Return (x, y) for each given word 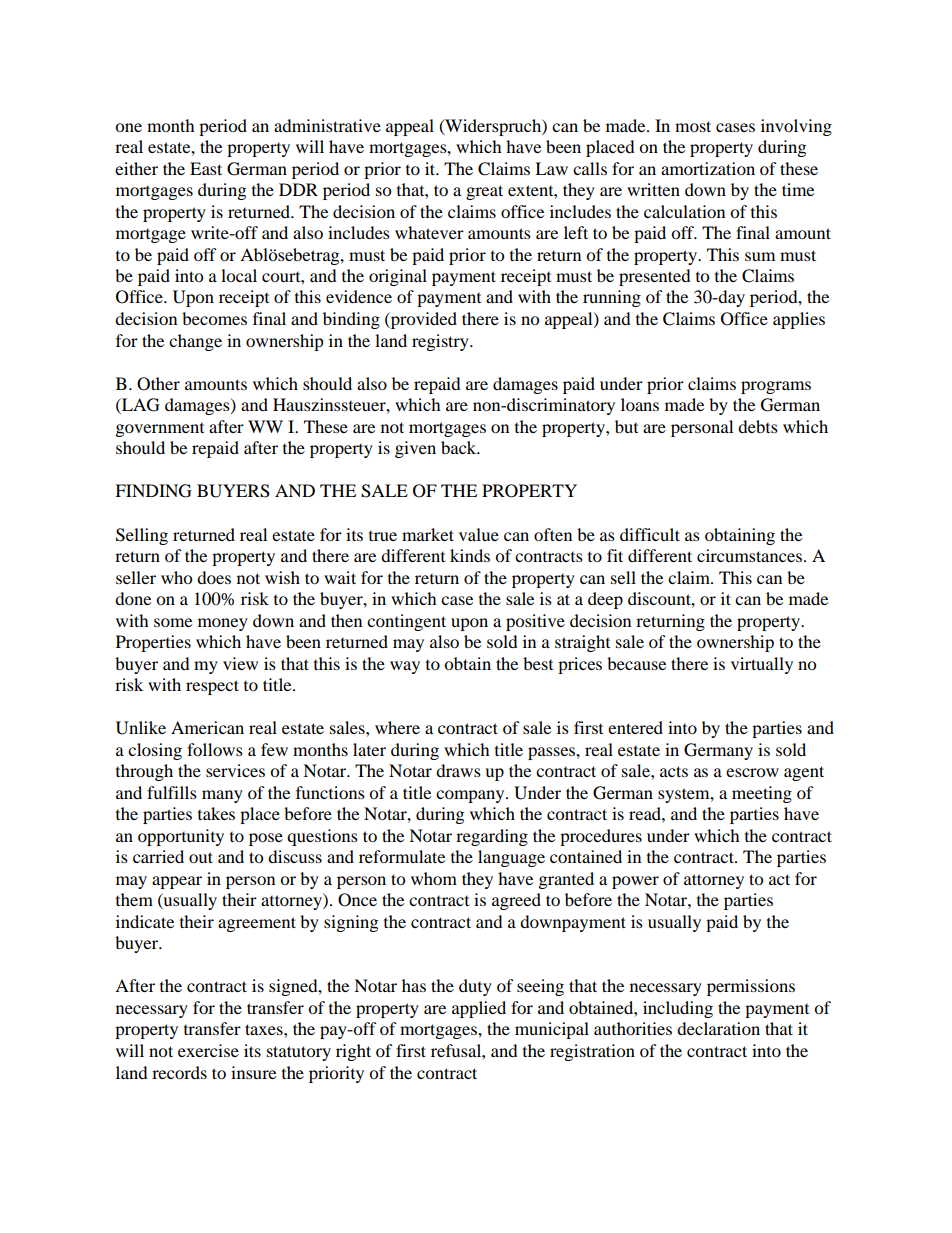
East (206, 168)
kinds (470, 555)
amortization (708, 168)
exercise (208, 1050)
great (484, 192)
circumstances (749, 555)
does (214, 577)
